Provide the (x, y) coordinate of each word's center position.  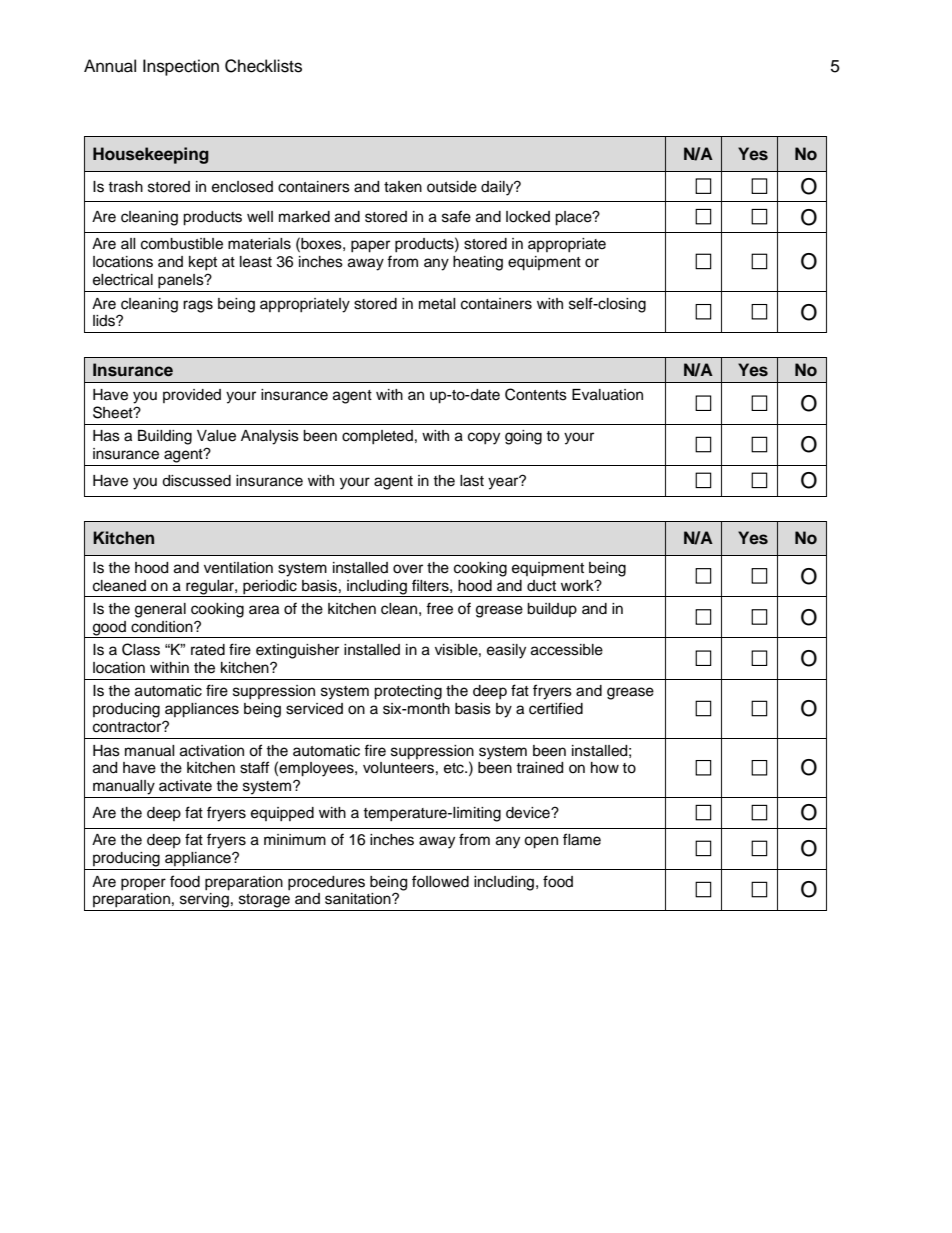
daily (498, 188)
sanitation (359, 899)
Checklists (263, 66)
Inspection (181, 67)
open (541, 842)
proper (143, 884)
